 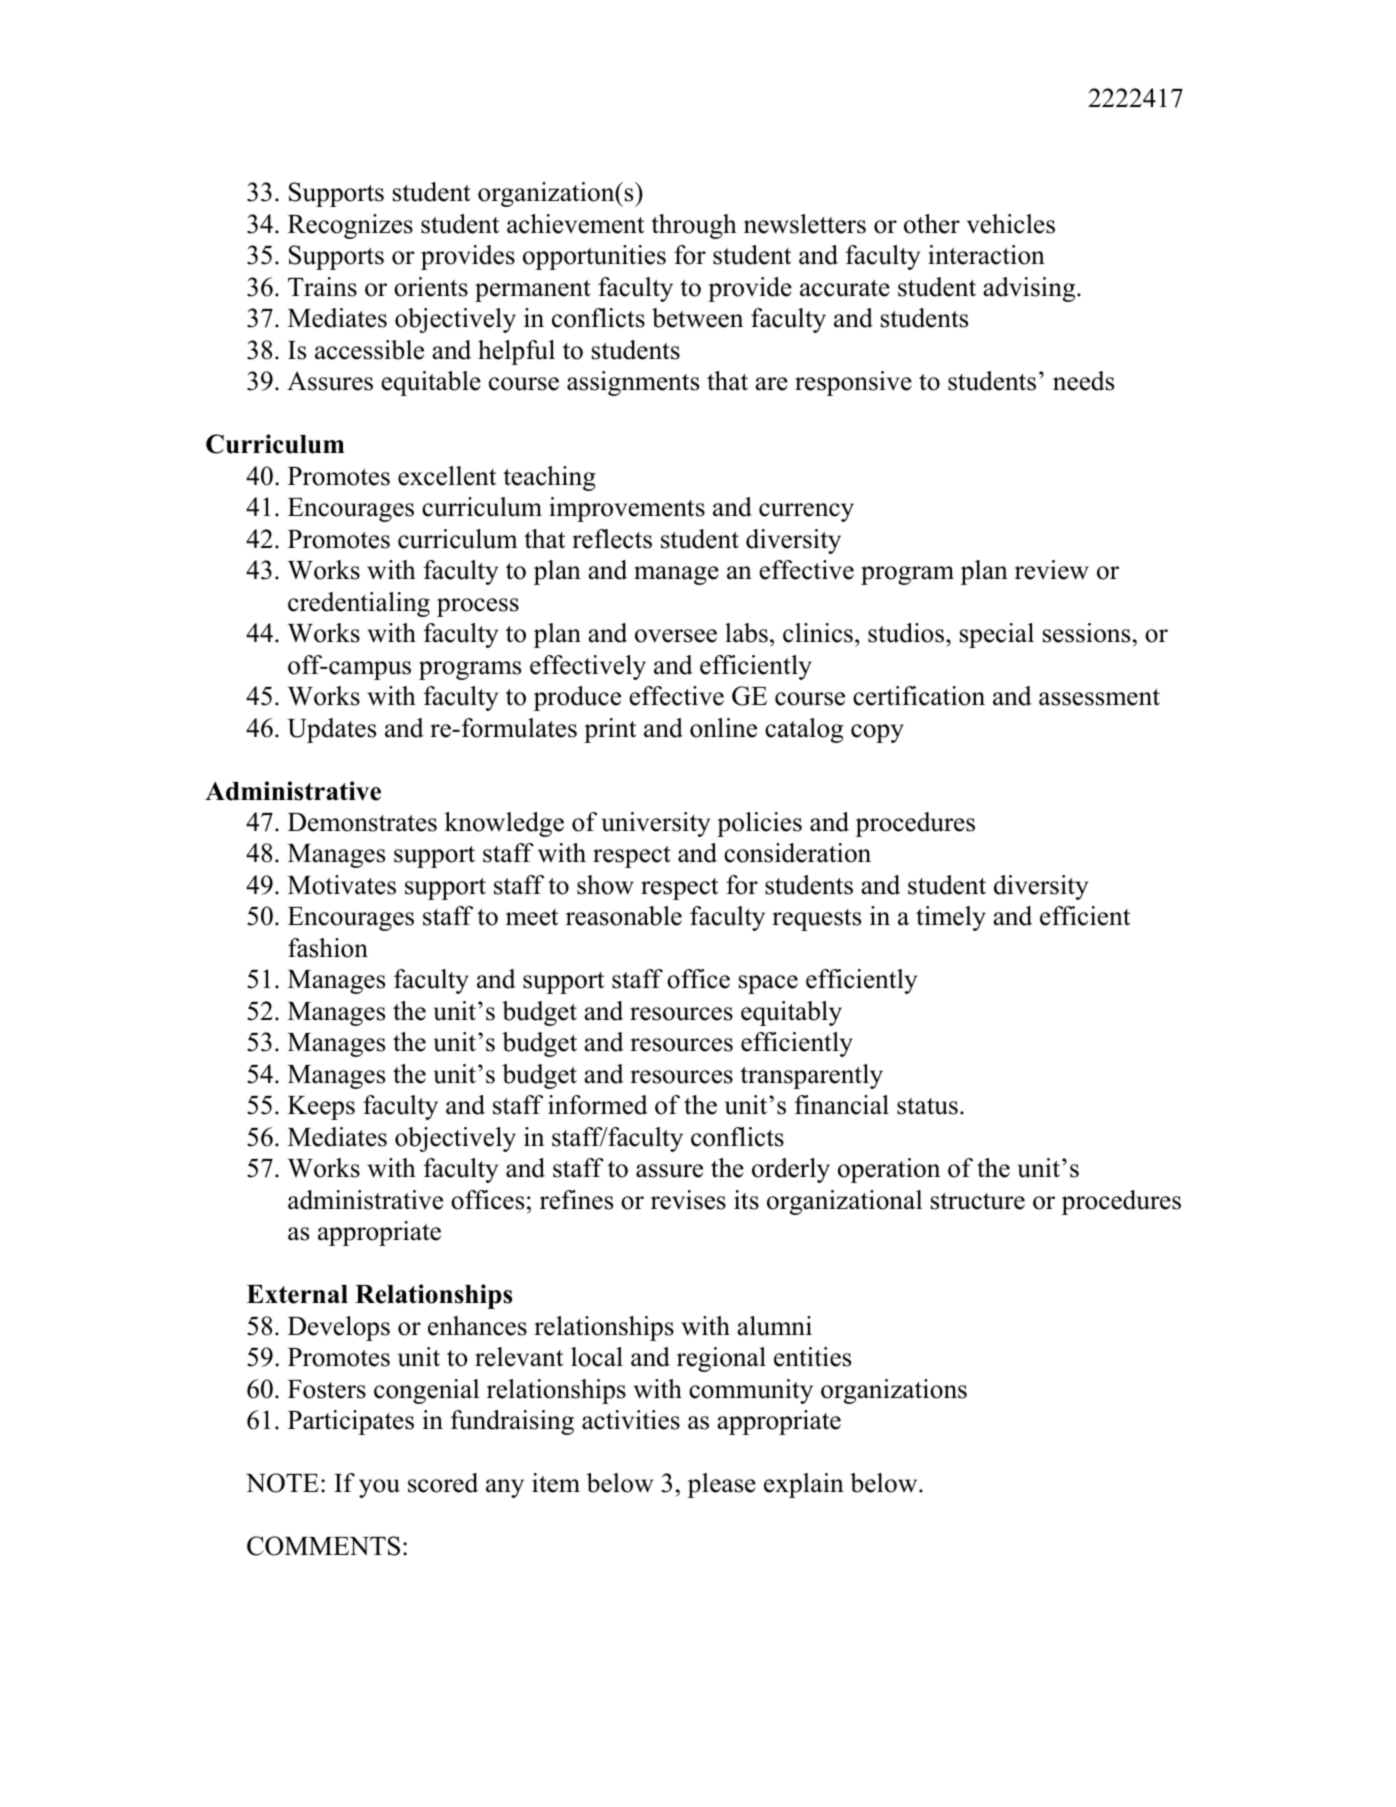 What do you see at coordinates (379, 1488) in the screenshot?
I see `you` at bounding box center [379, 1488].
